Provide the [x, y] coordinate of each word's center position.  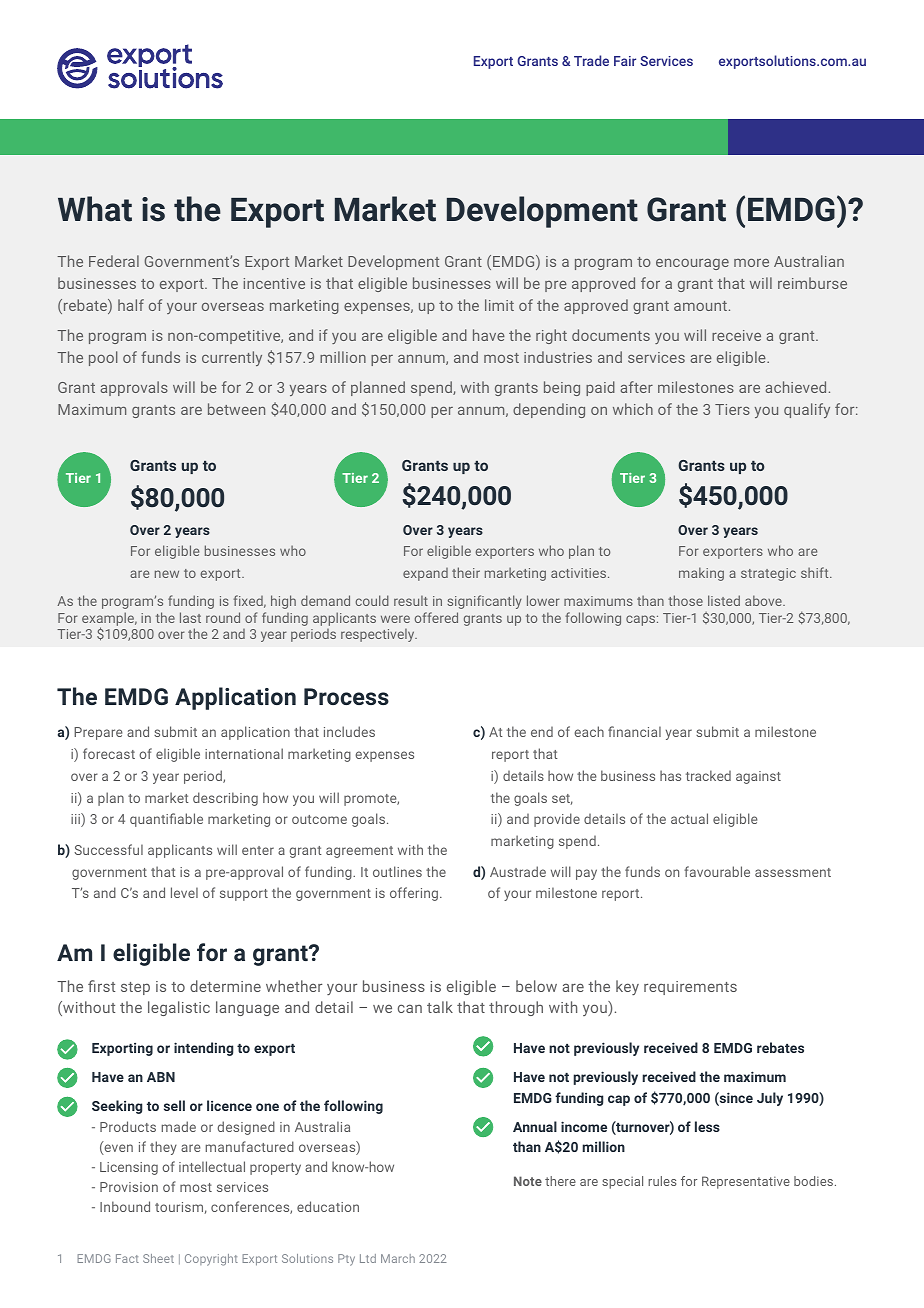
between [236, 409]
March [398, 1258]
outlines [397, 871]
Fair [625, 61]
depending [549, 410]
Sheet [158, 1258]
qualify [807, 410]
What [95, 209]
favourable [717, 871]
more [751, 263]
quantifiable [166, 820]
